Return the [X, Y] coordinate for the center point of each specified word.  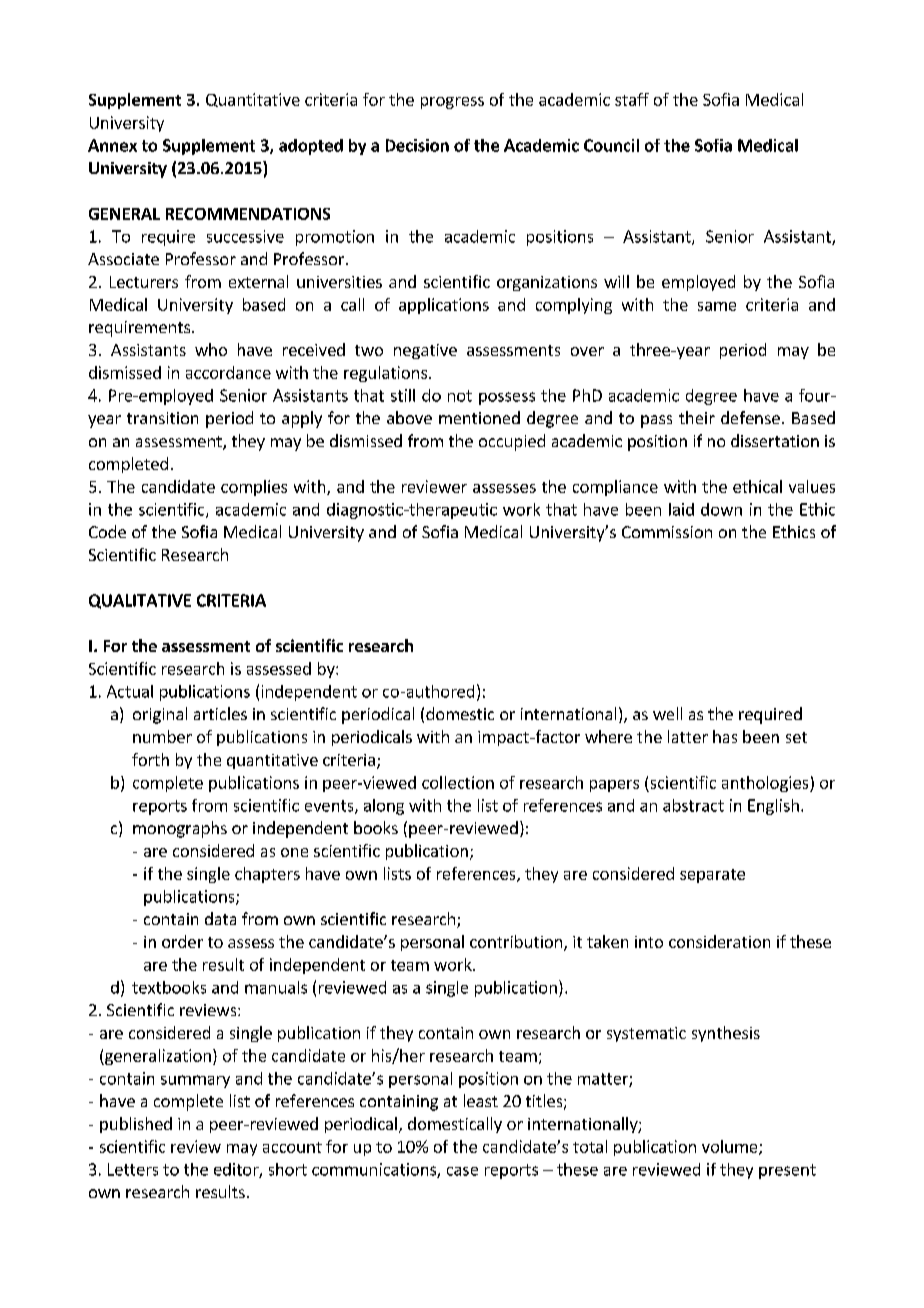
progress [452, 103]
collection [458, 782]
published [136, 1125]
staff [632, 99]
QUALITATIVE [140, 601]
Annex [112, 145]
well [667, 713]
